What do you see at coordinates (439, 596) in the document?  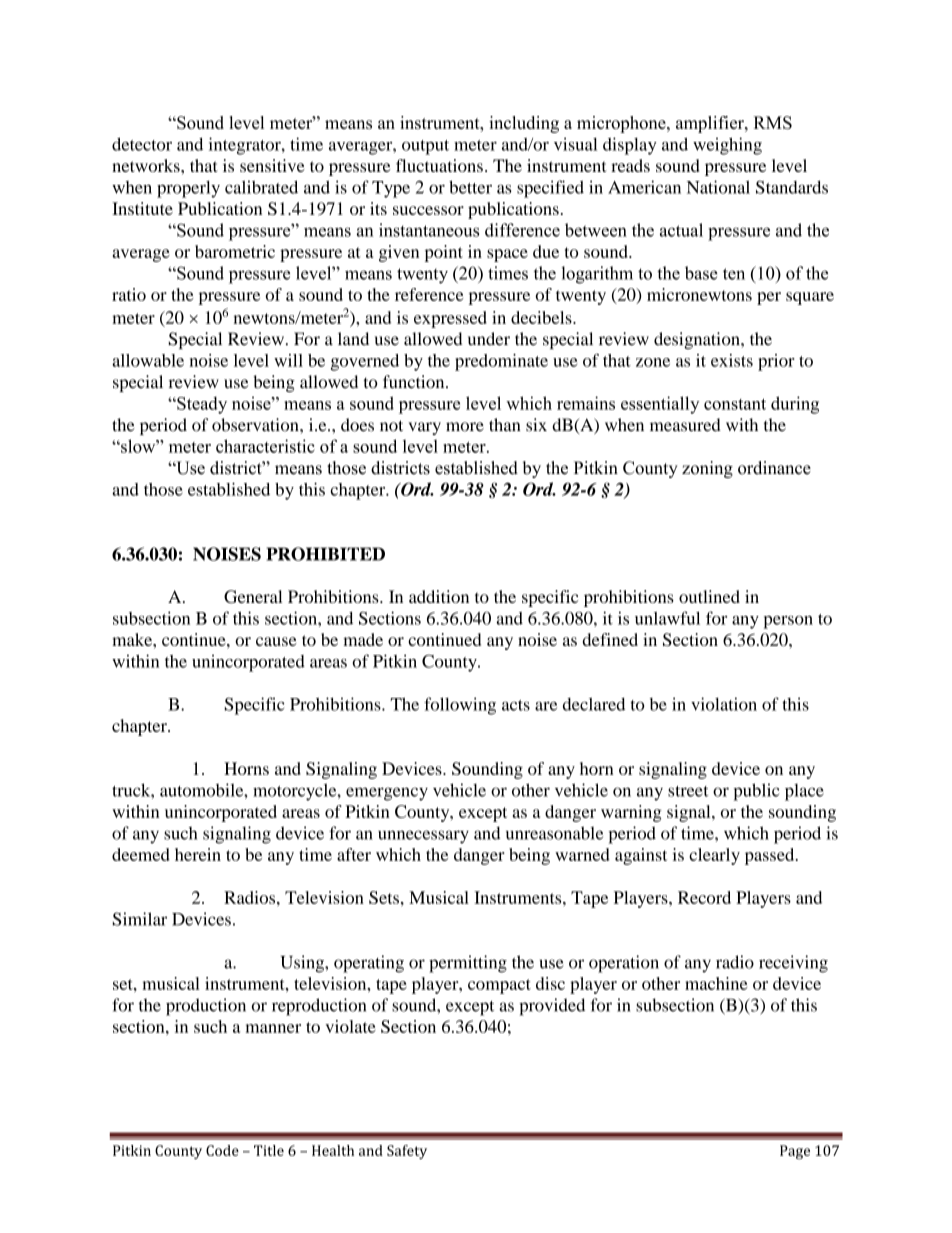 I see `addition` at bounding box center [439, 596].
